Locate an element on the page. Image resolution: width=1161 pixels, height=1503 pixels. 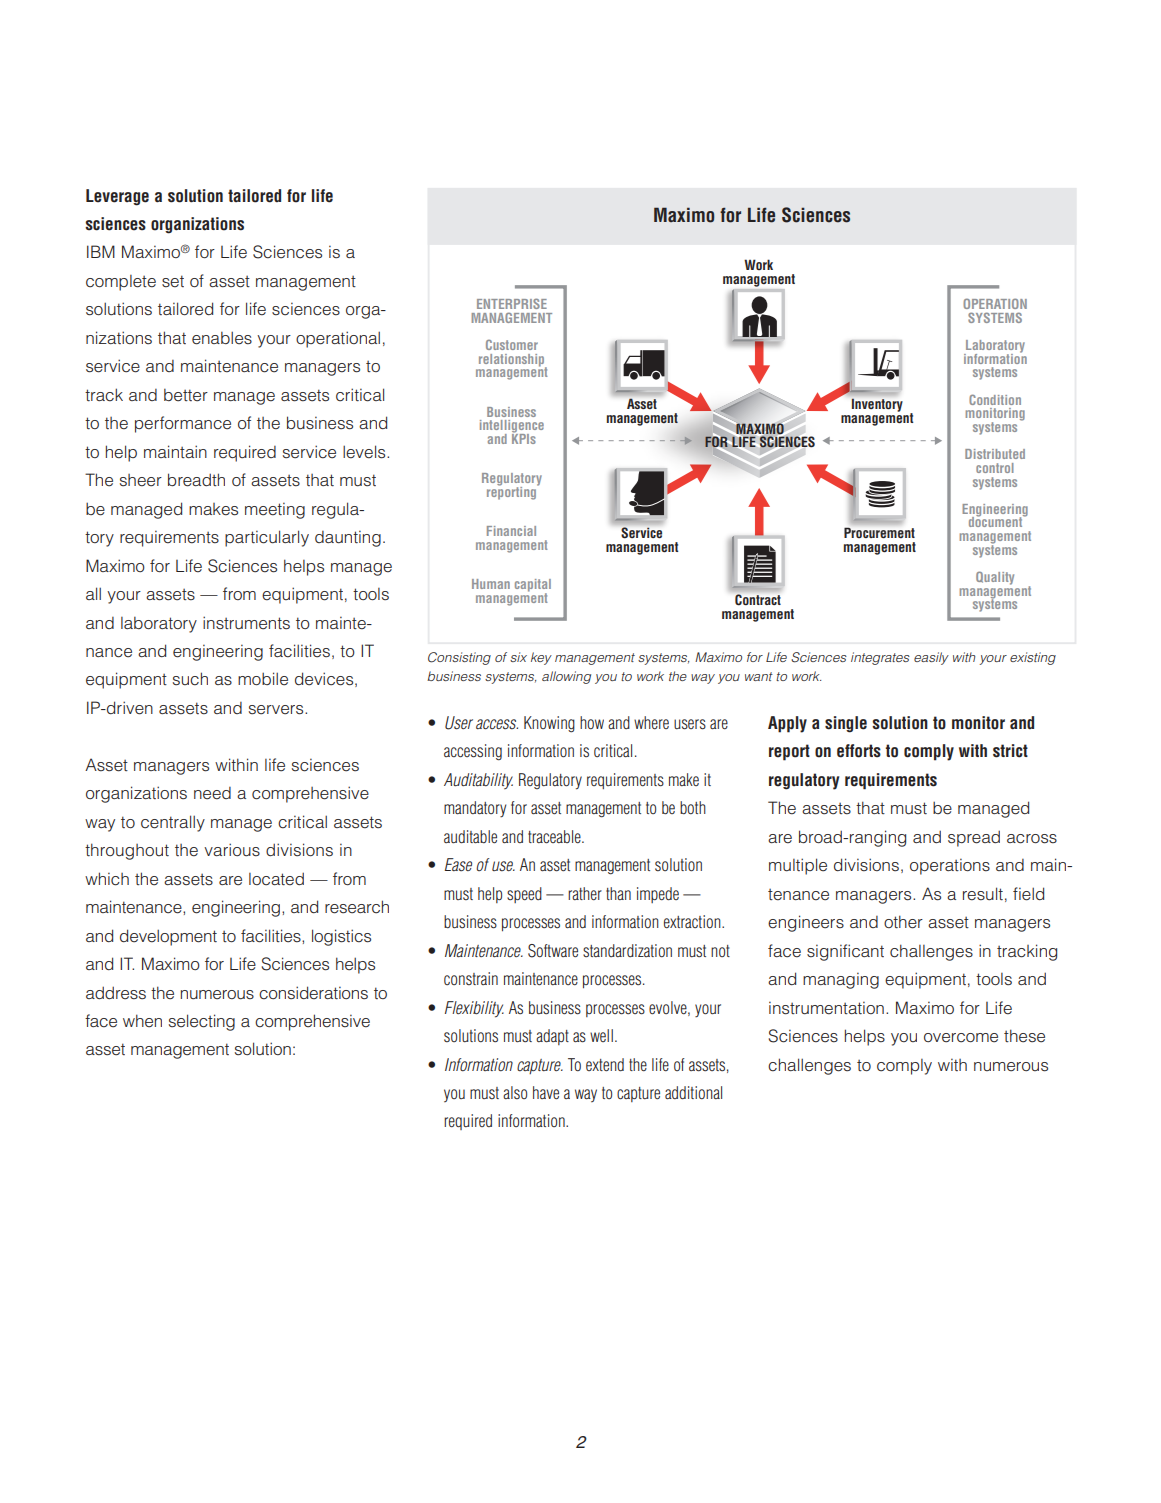
extend is located at coordinates (605, 1065).
